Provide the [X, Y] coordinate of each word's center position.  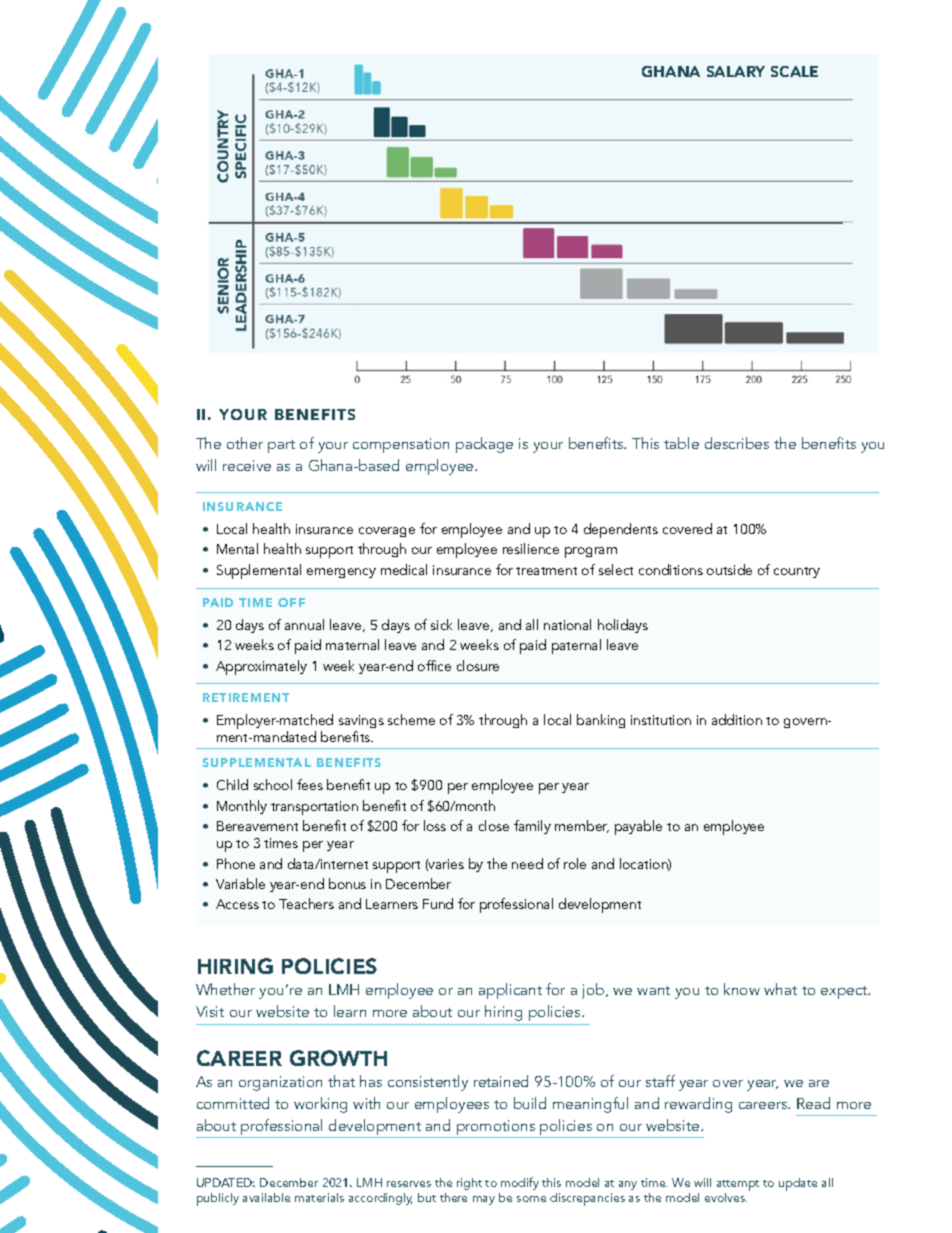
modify [520, 1183]
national [567, 624]
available [266, 1197]
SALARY [736, 71]
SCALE [794, 71]
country [797, 572]
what [780, 989]
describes [737, 443]
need [527, 863]
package [484, 445]
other [245, 443]
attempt [738, 1185]
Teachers [306, 903]
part [281, 446]
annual [304, 624]
